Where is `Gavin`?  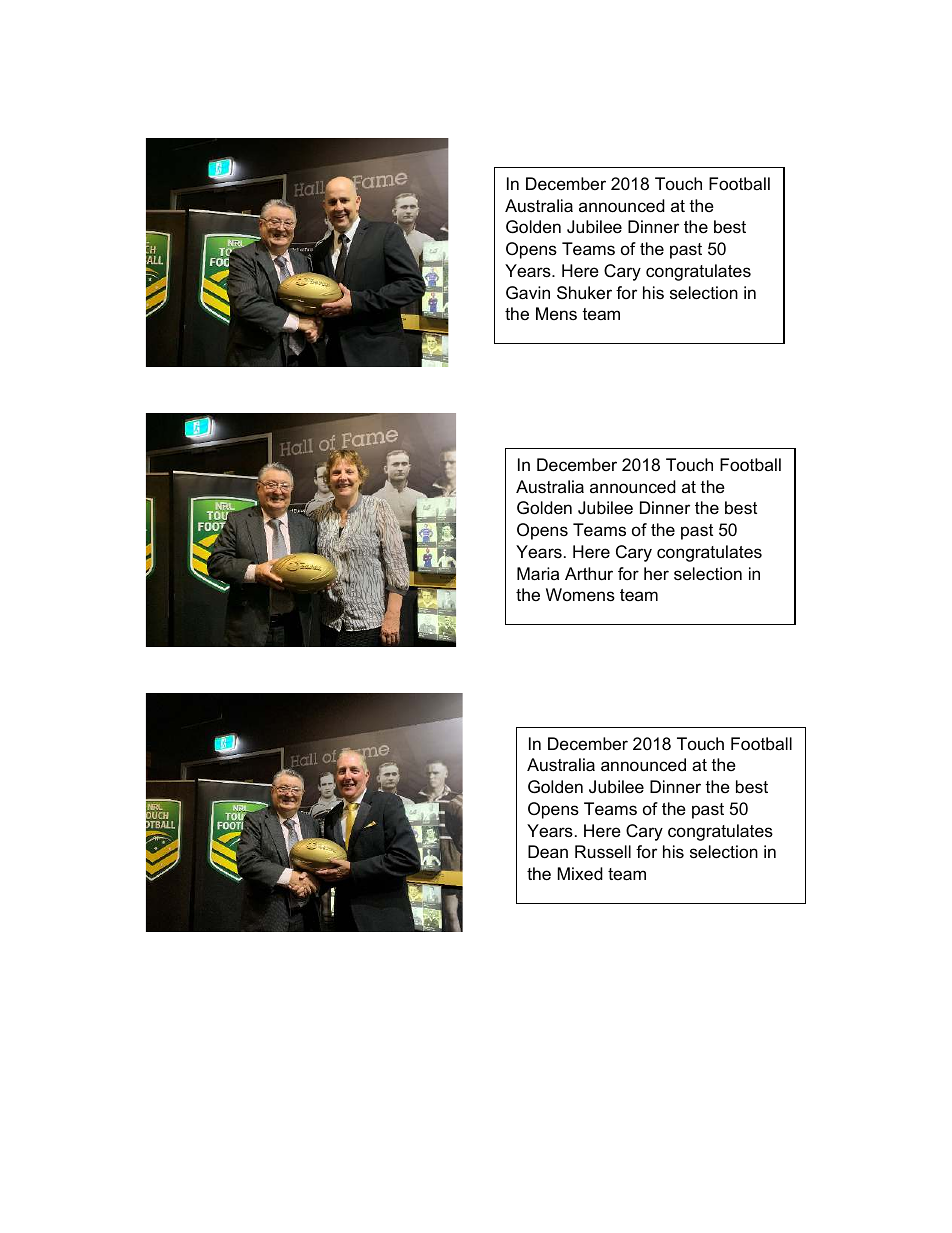
Gavin is located at coordinates (528, 293).
